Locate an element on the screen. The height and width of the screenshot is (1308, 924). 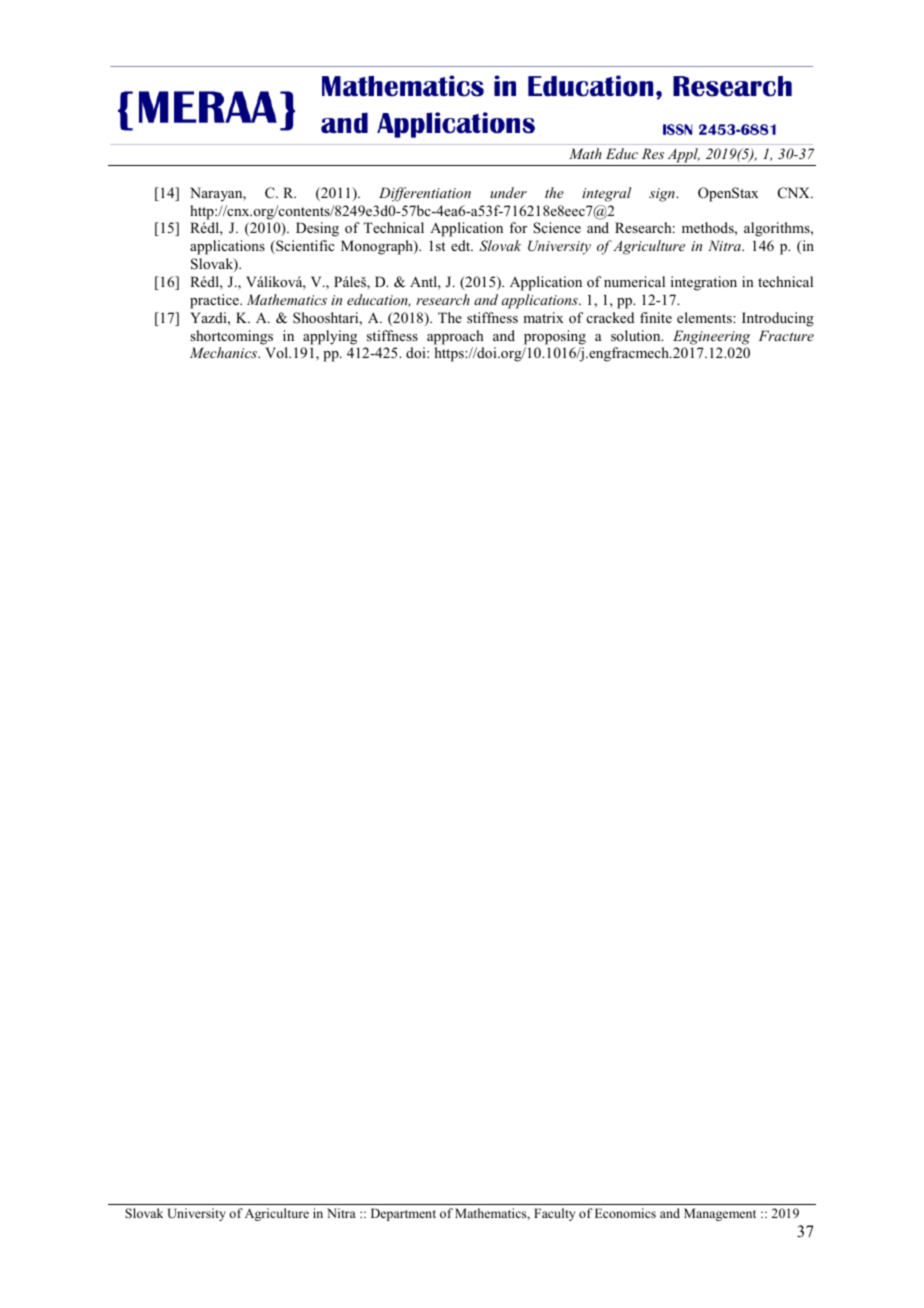
shortcomings is located at coordinates (231, 337).
